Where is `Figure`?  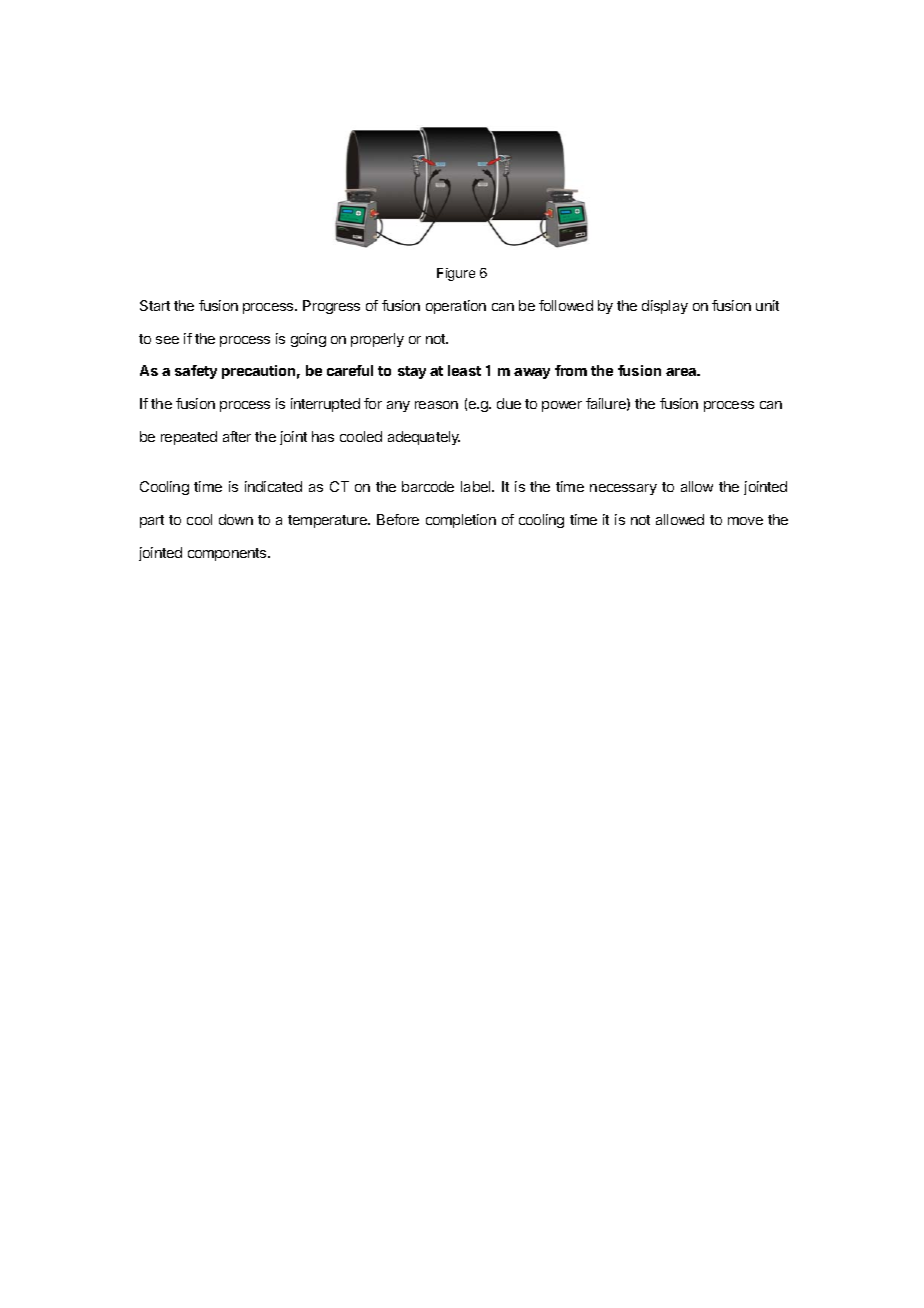 Figure is located at coordinates (456, 274).
